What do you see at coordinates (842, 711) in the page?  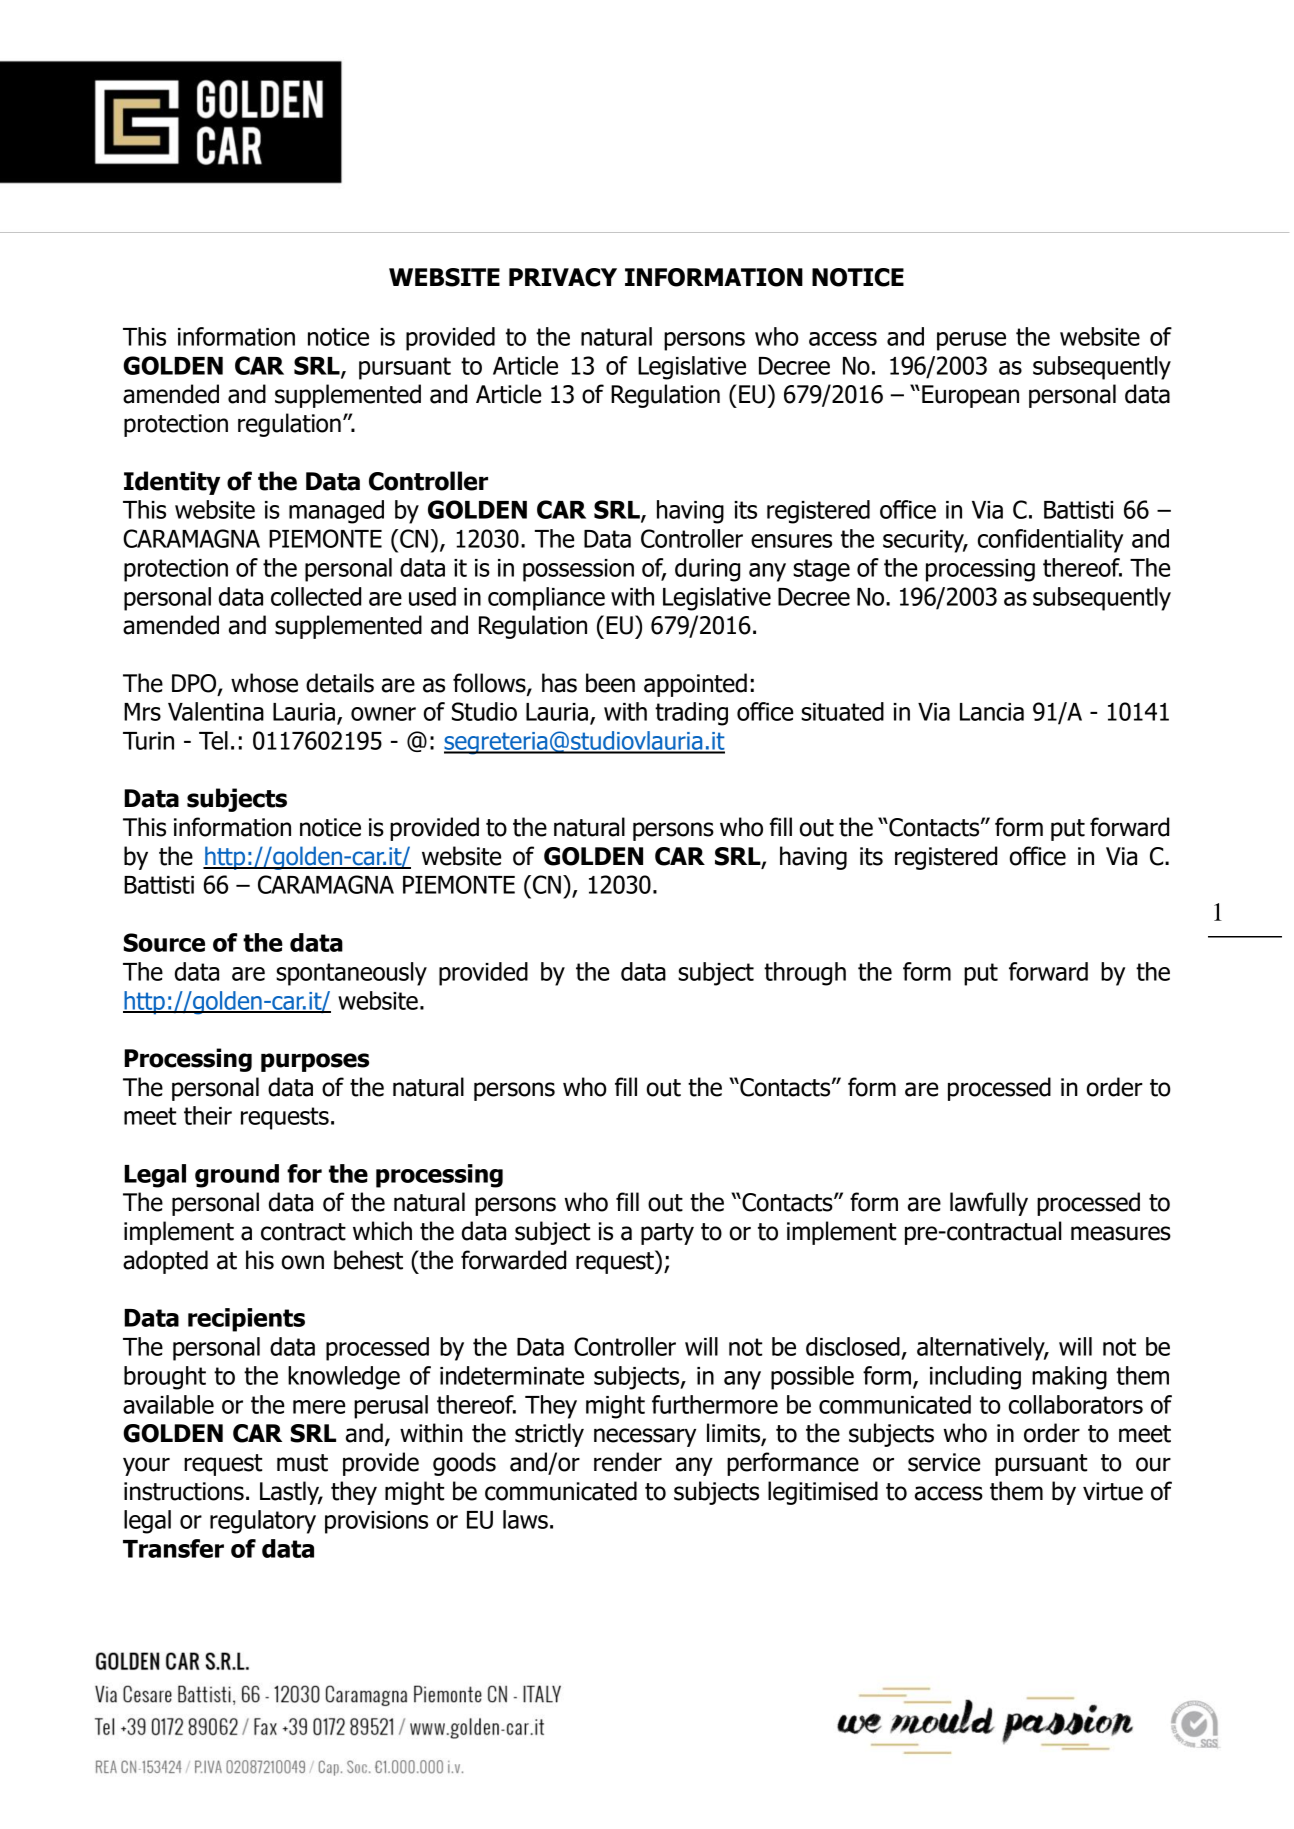 I see `situated` at bounding box center [842, 711].
